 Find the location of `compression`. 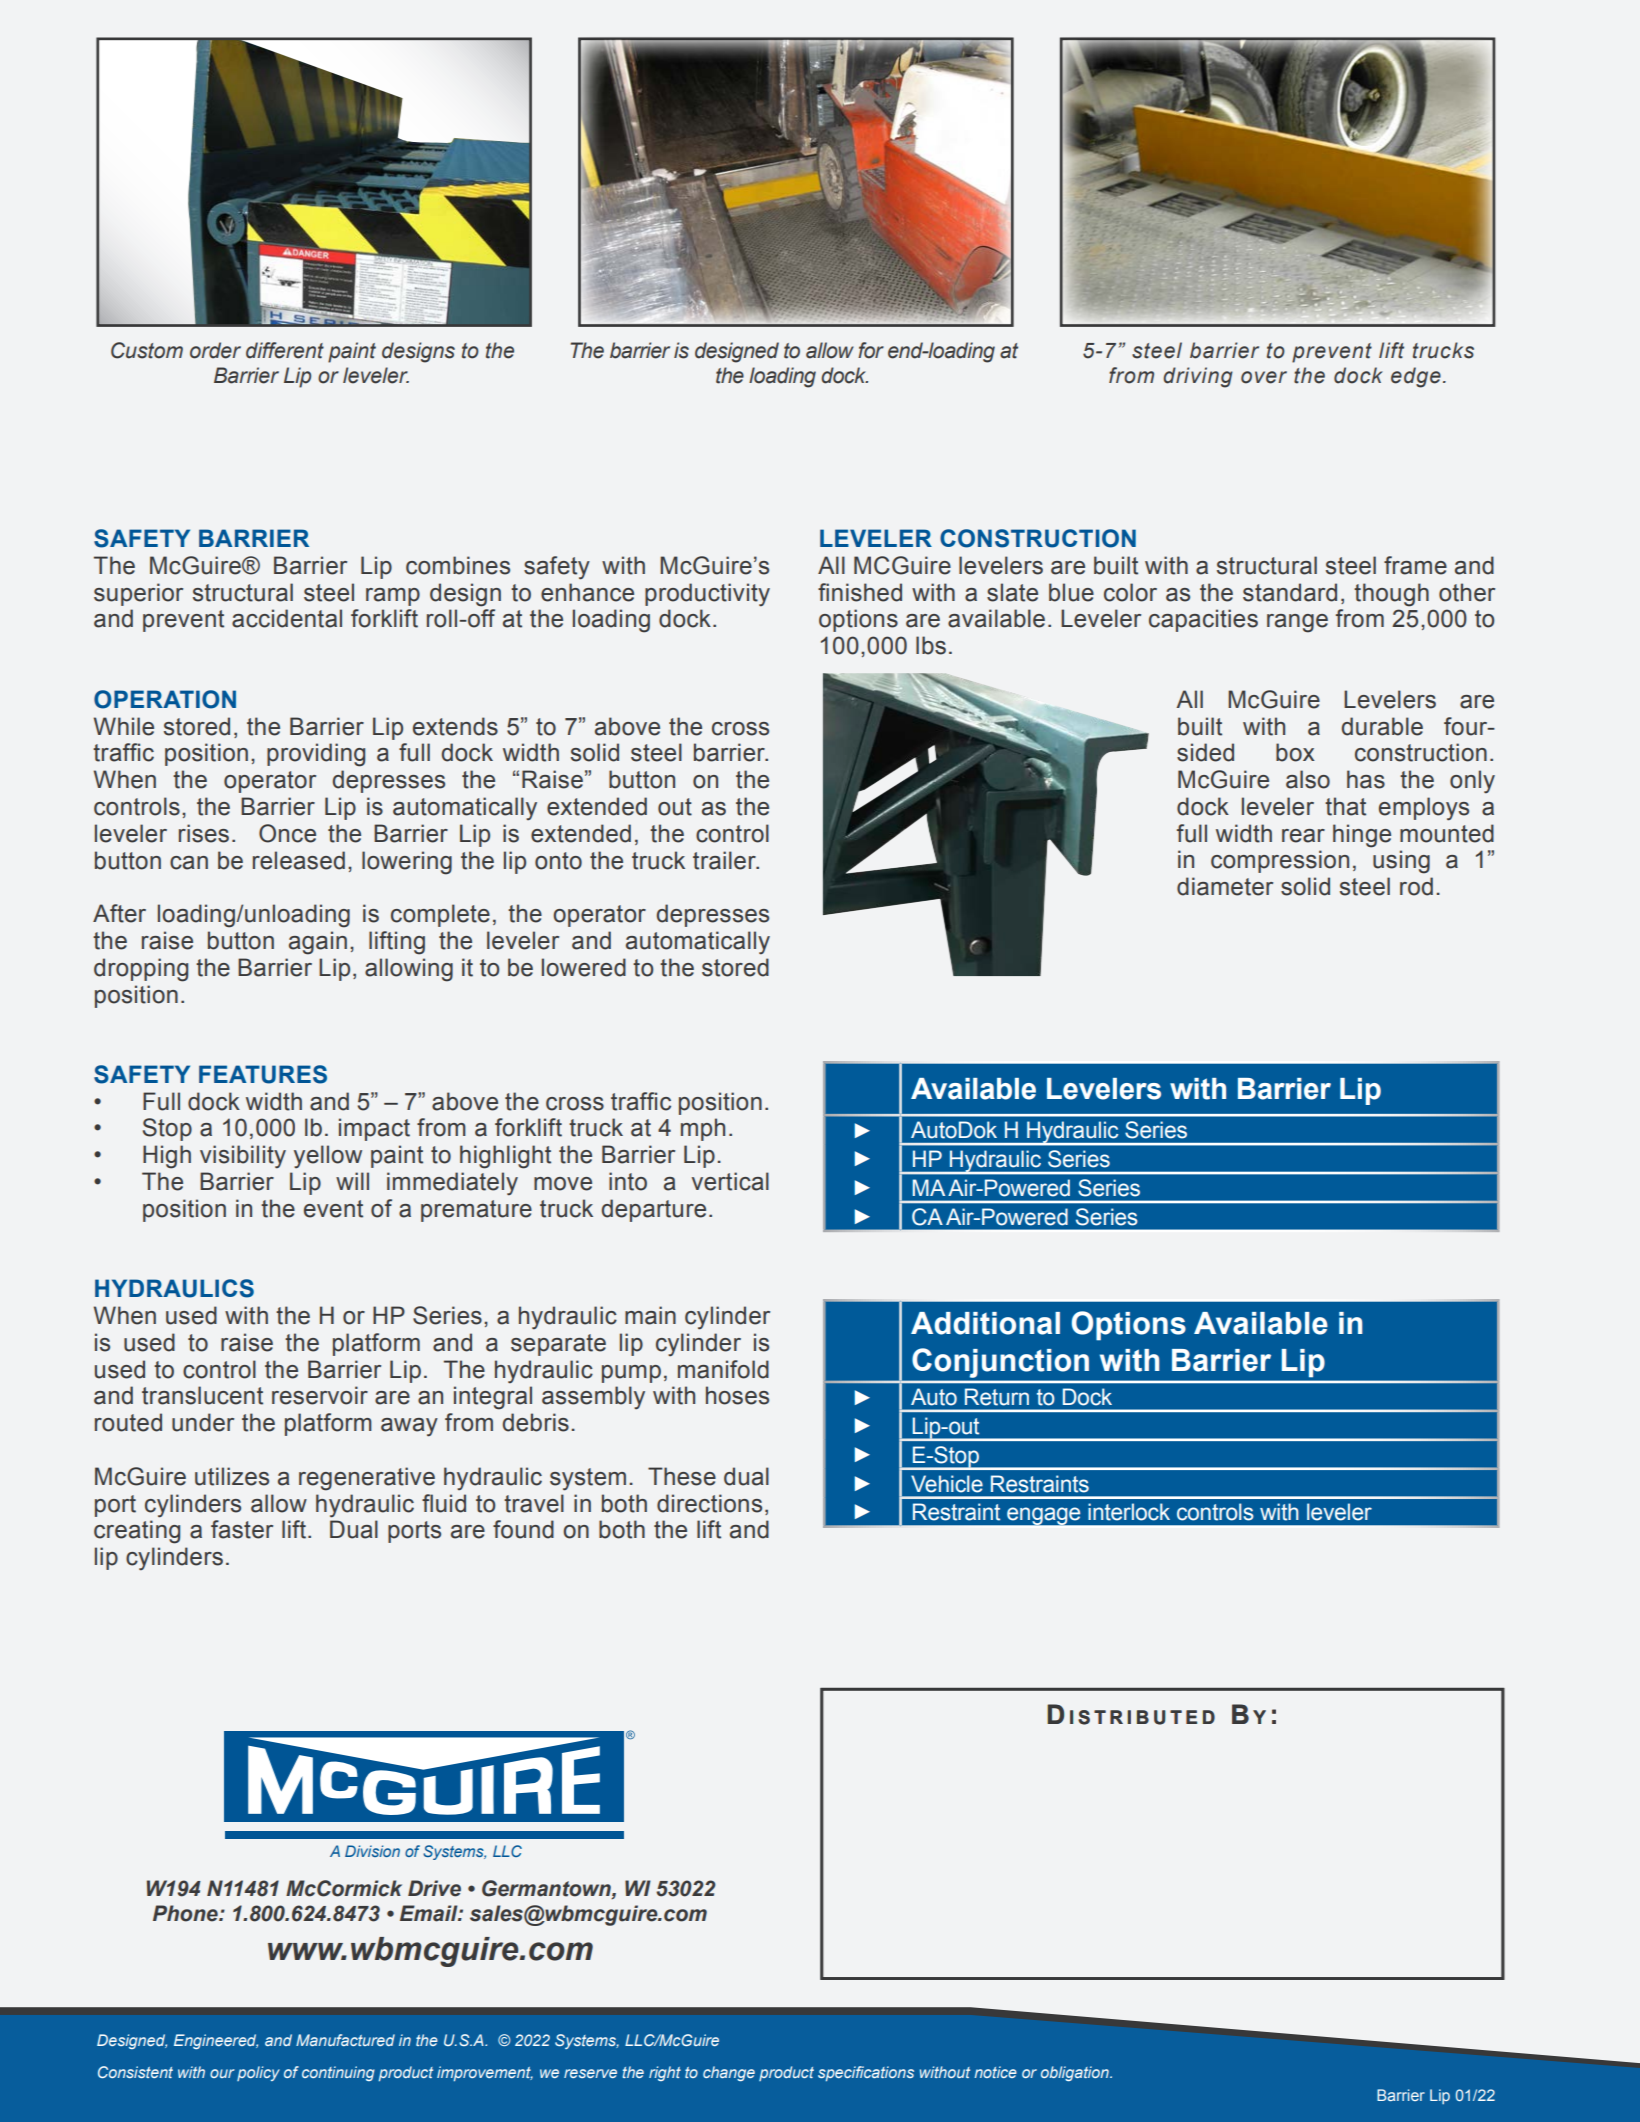

compression is located at coordinates (1280, 861).
